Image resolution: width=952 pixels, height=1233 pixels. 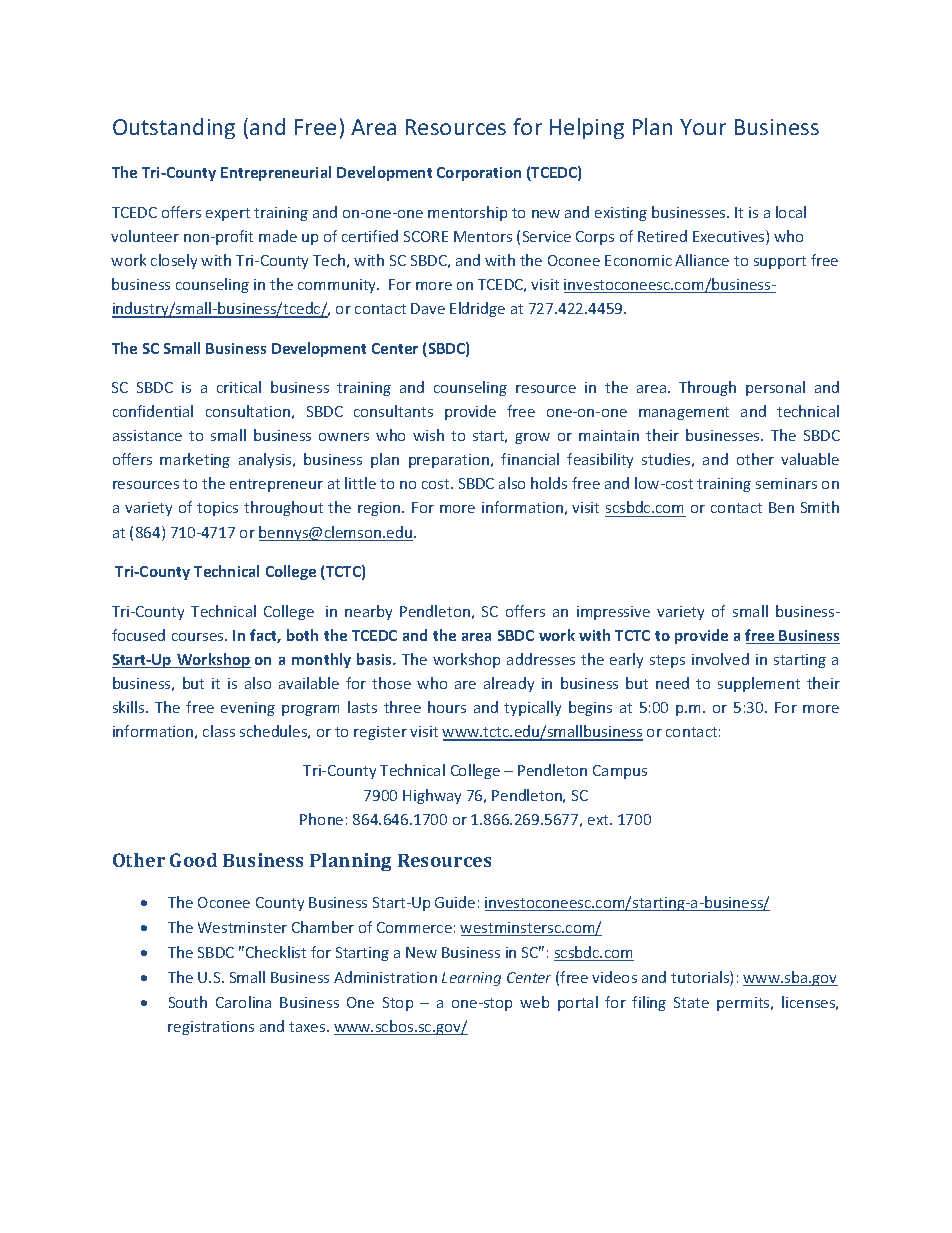 I want to click on Your, so click(x=703, y=127).
